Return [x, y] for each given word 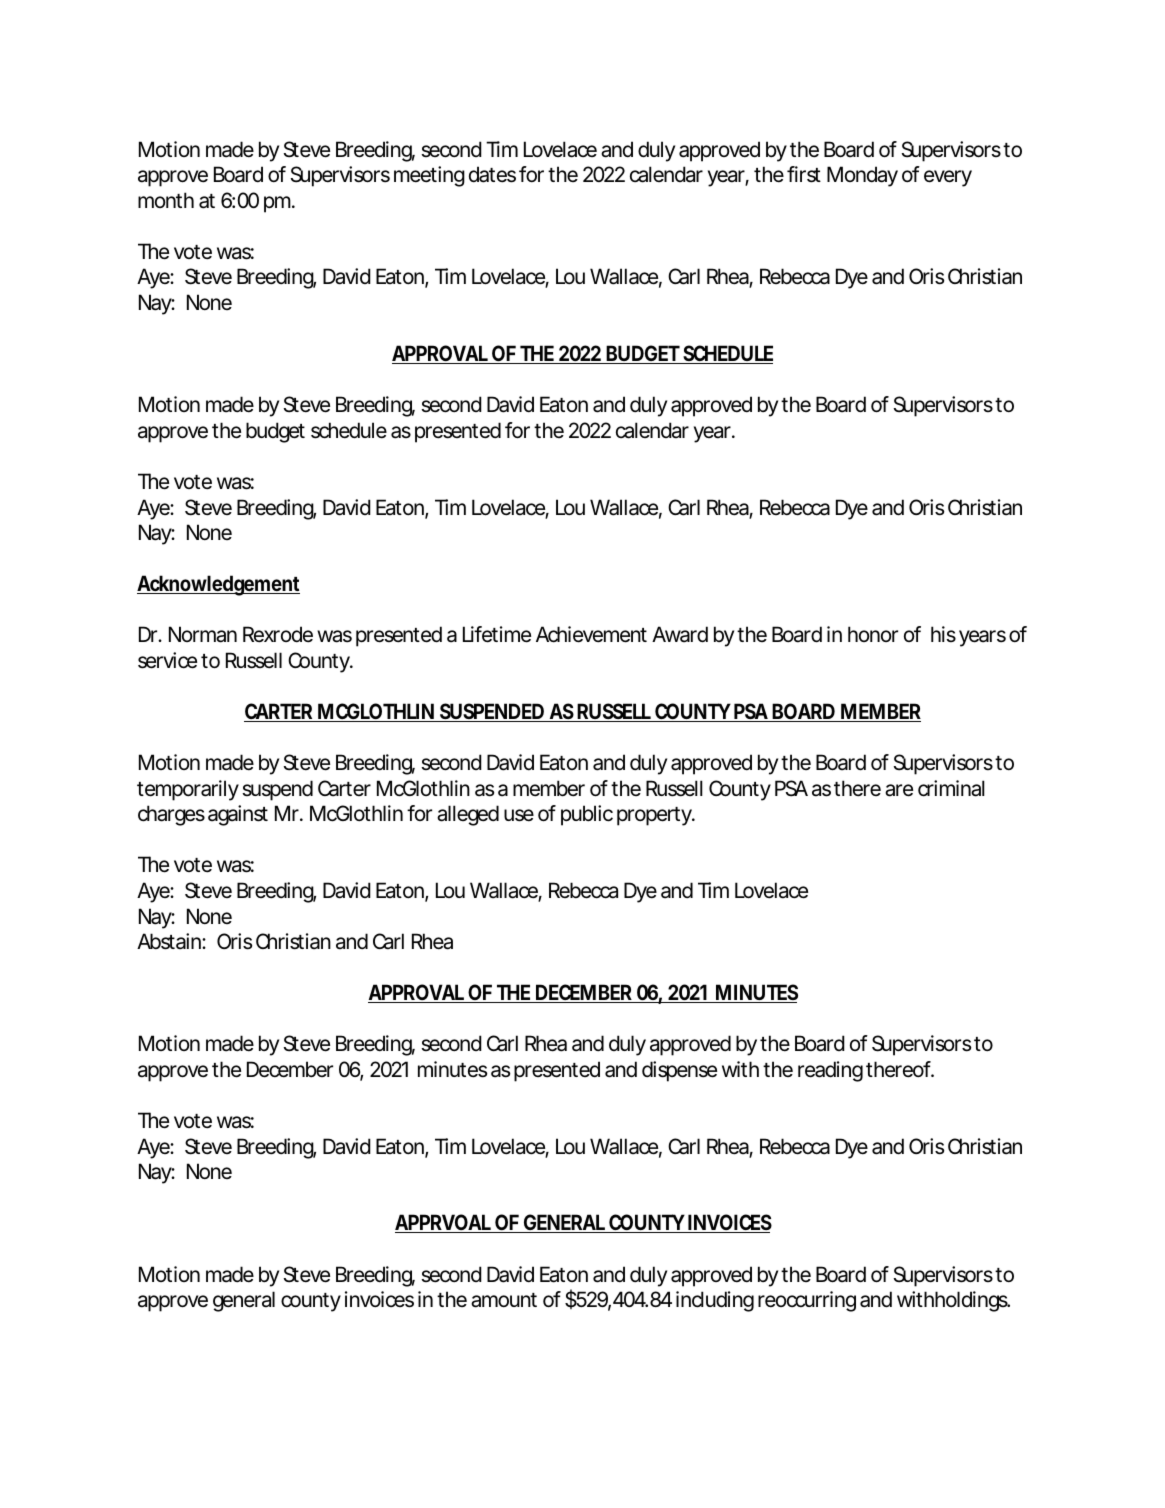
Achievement [591, 634]
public [587, 815]
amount [504, 1300]
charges [171, 815]
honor [873, 634]
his [943, 634]
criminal [951, 788]
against [238, 815]
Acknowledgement [218, 585]
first [804, 174]
